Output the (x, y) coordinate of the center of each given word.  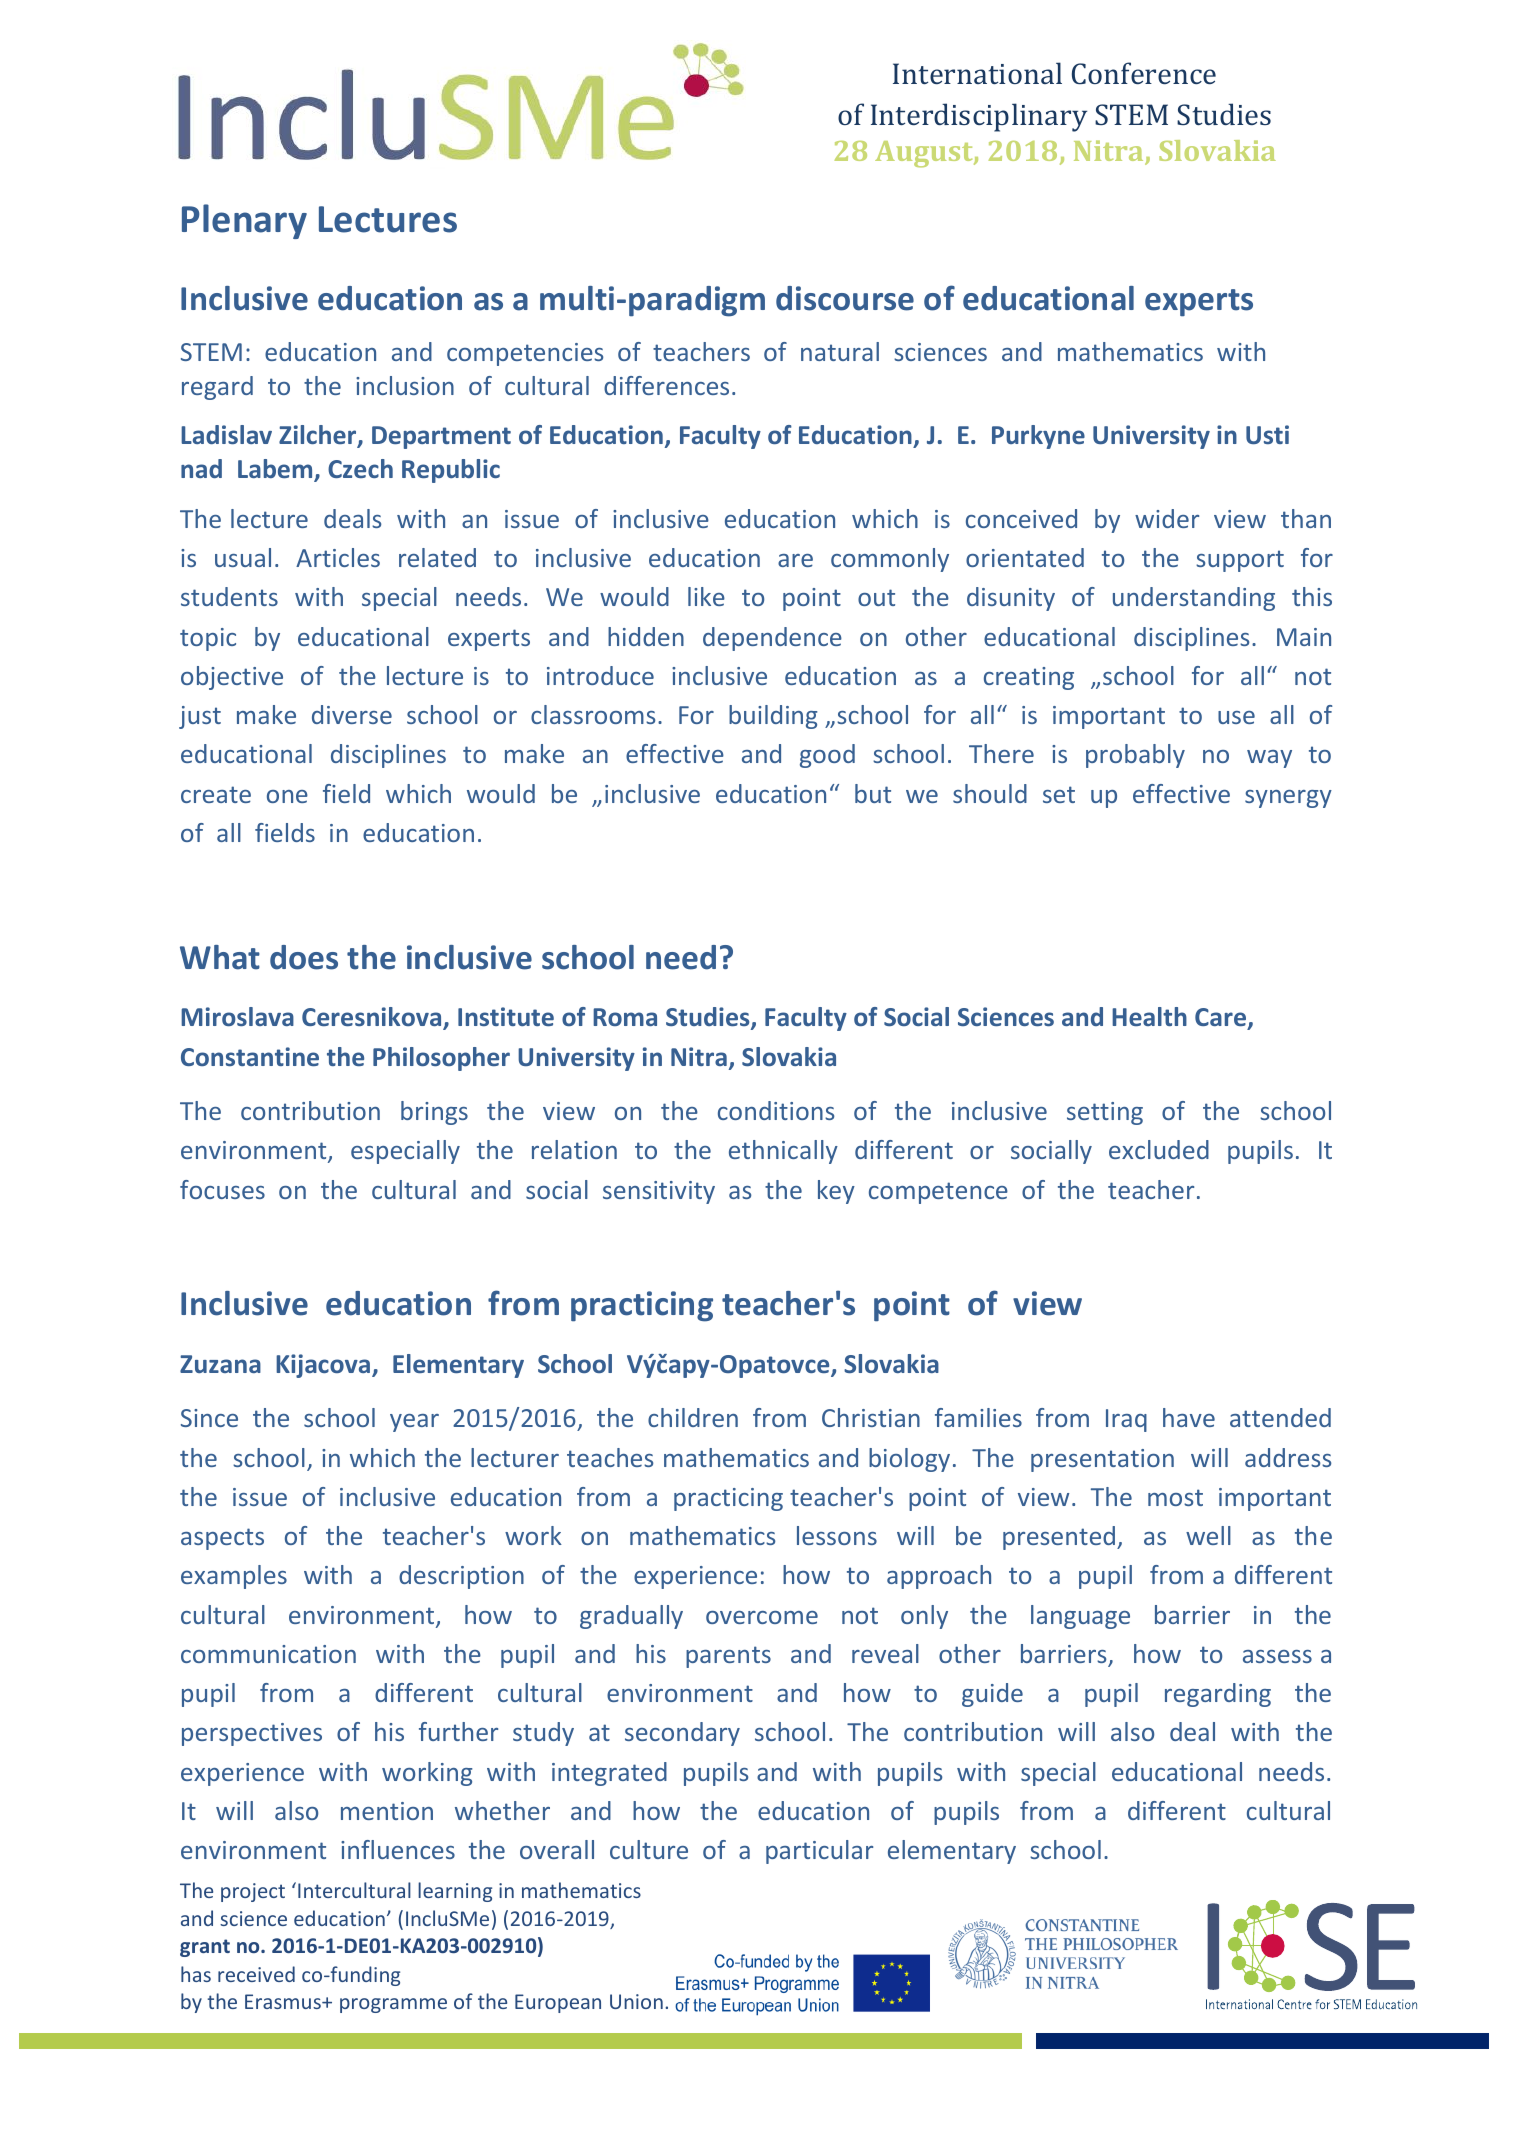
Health (1149, 1016)
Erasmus (284, 2001)
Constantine (250, 1056)
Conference (1144, 73)
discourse (845, 298)
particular (819, 1852)
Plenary (244, 221)
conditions (776, 1110)
